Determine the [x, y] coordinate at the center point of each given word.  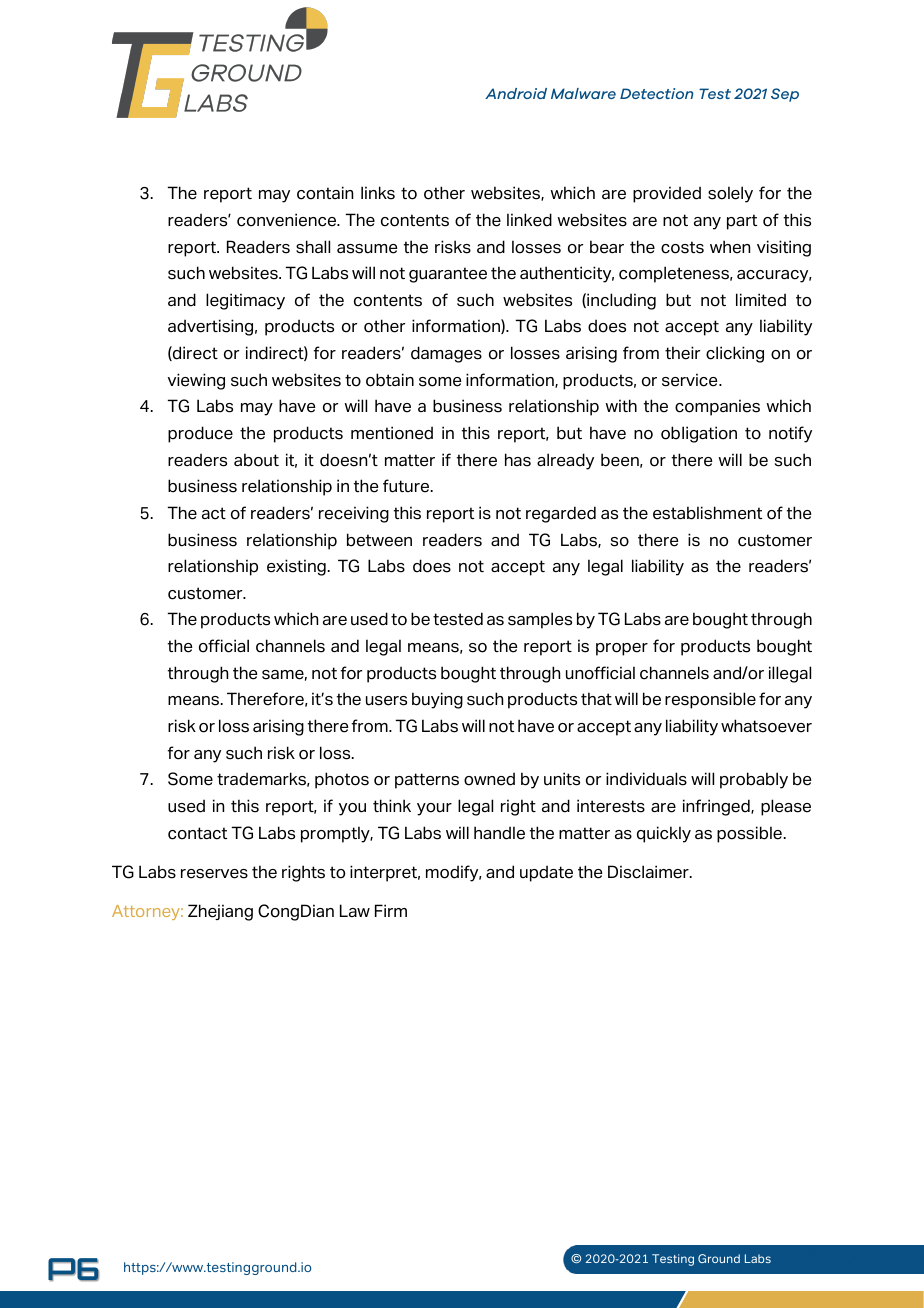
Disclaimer [649, 872]
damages [446, 354]
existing [296, 567]
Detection [657, 93]
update [546, 873]
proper [622, 649]
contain [325, 193]
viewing [196, 381]
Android [516, 93]
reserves [214, 874]
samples [540, 620]
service [691, 380]
